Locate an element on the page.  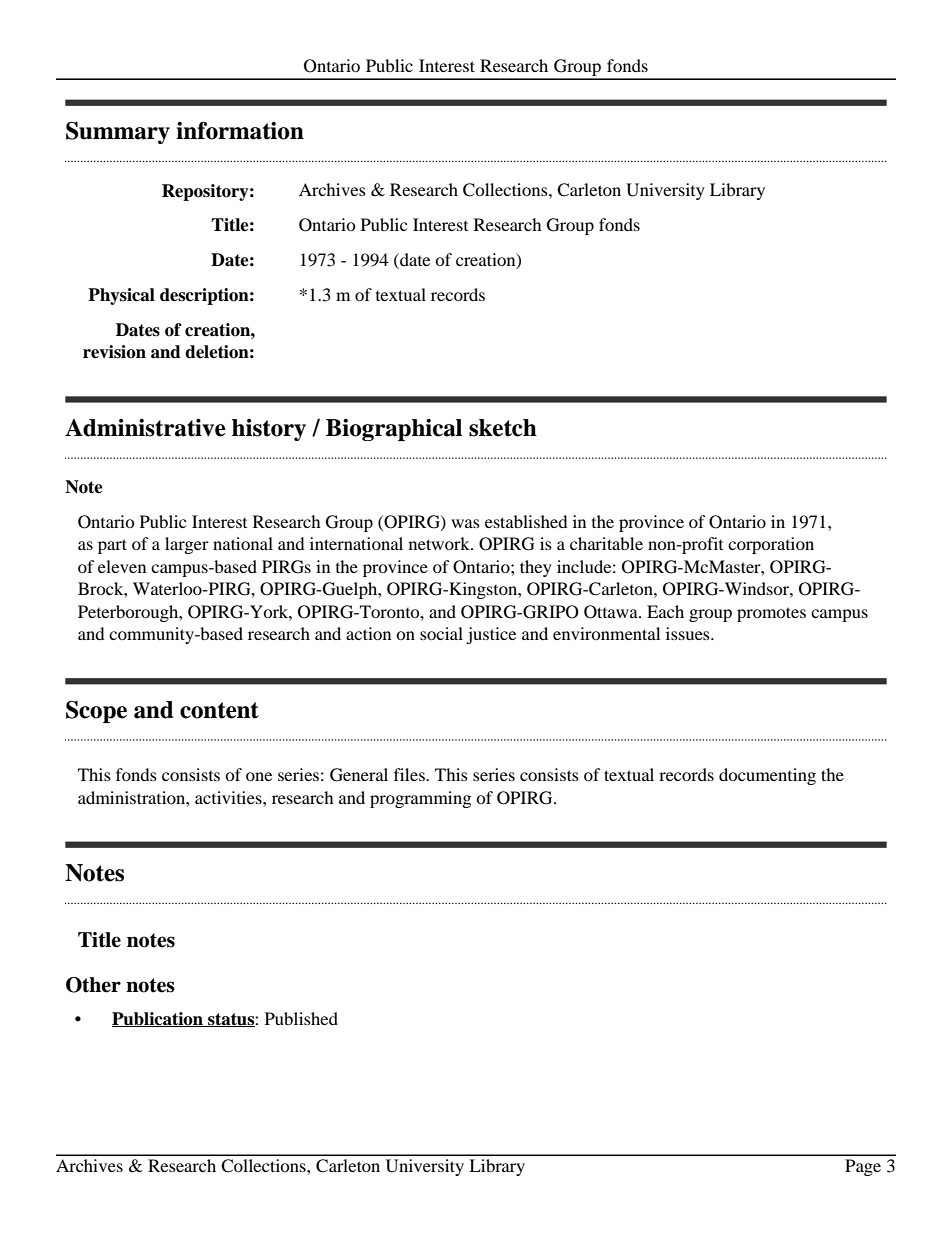
Biographical is located at coordinates (394, 430).
